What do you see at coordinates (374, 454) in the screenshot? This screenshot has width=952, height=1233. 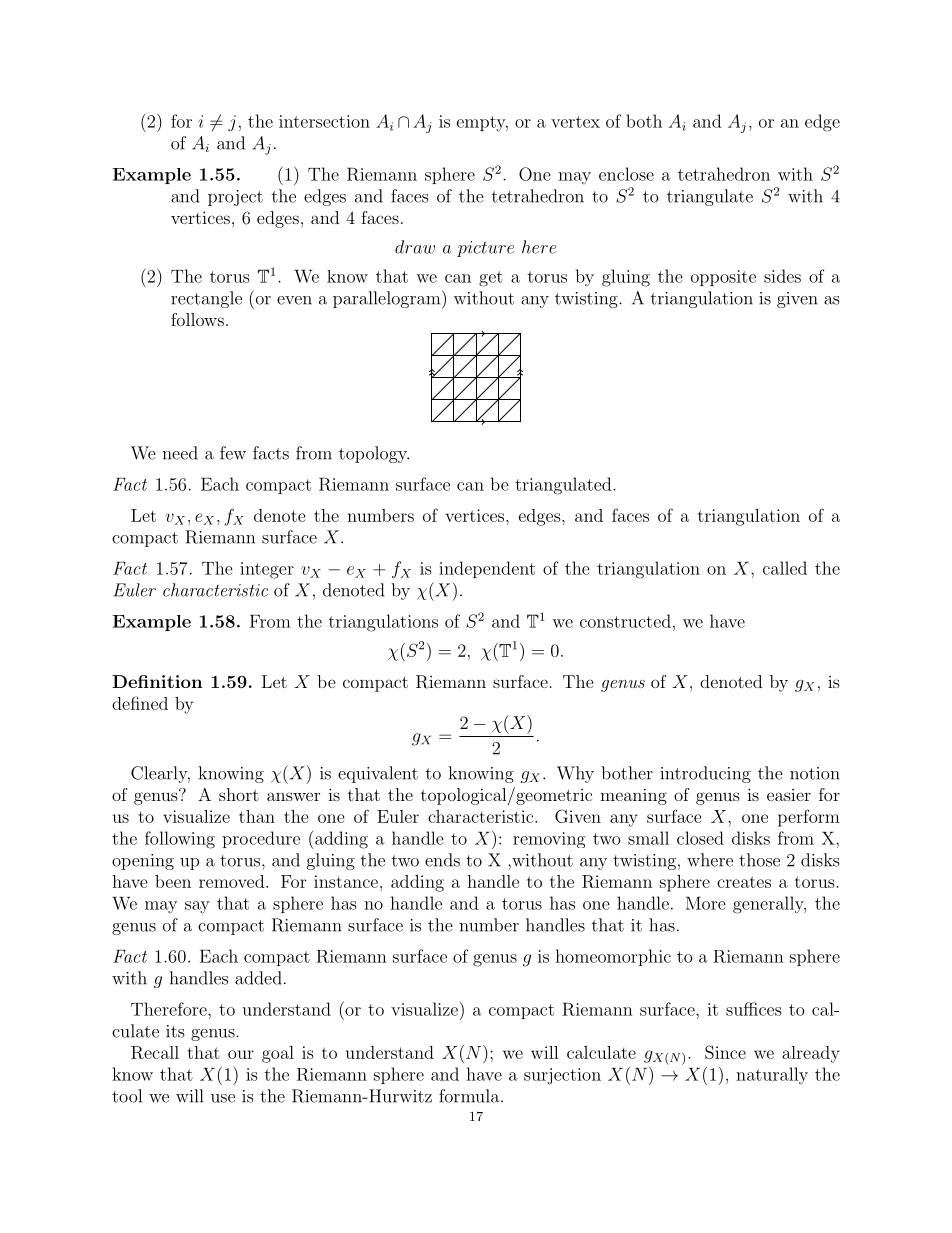 I see `topology` at bounding box center [374, 454].
